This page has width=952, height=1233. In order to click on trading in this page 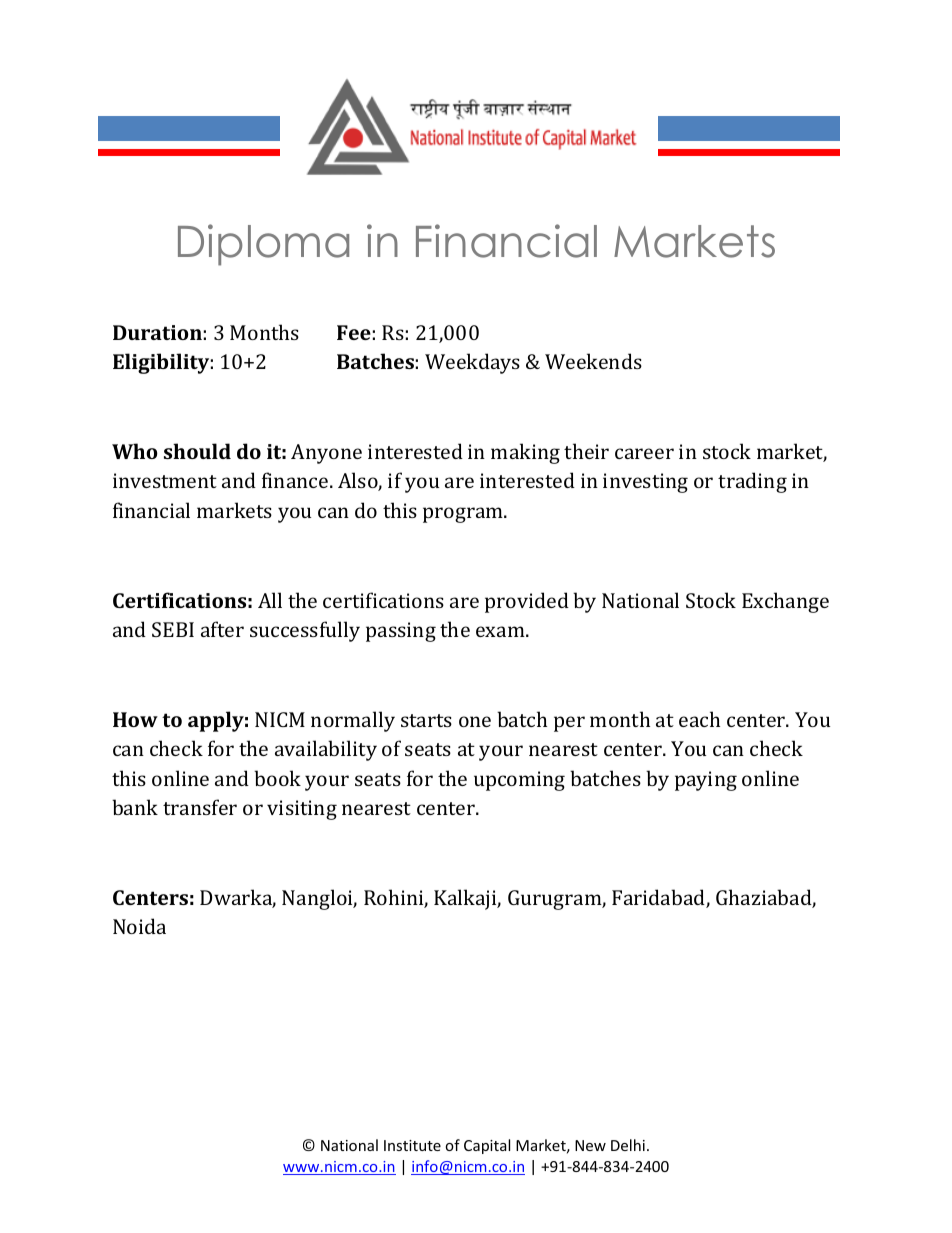, I will do `click(752, 482)`.
